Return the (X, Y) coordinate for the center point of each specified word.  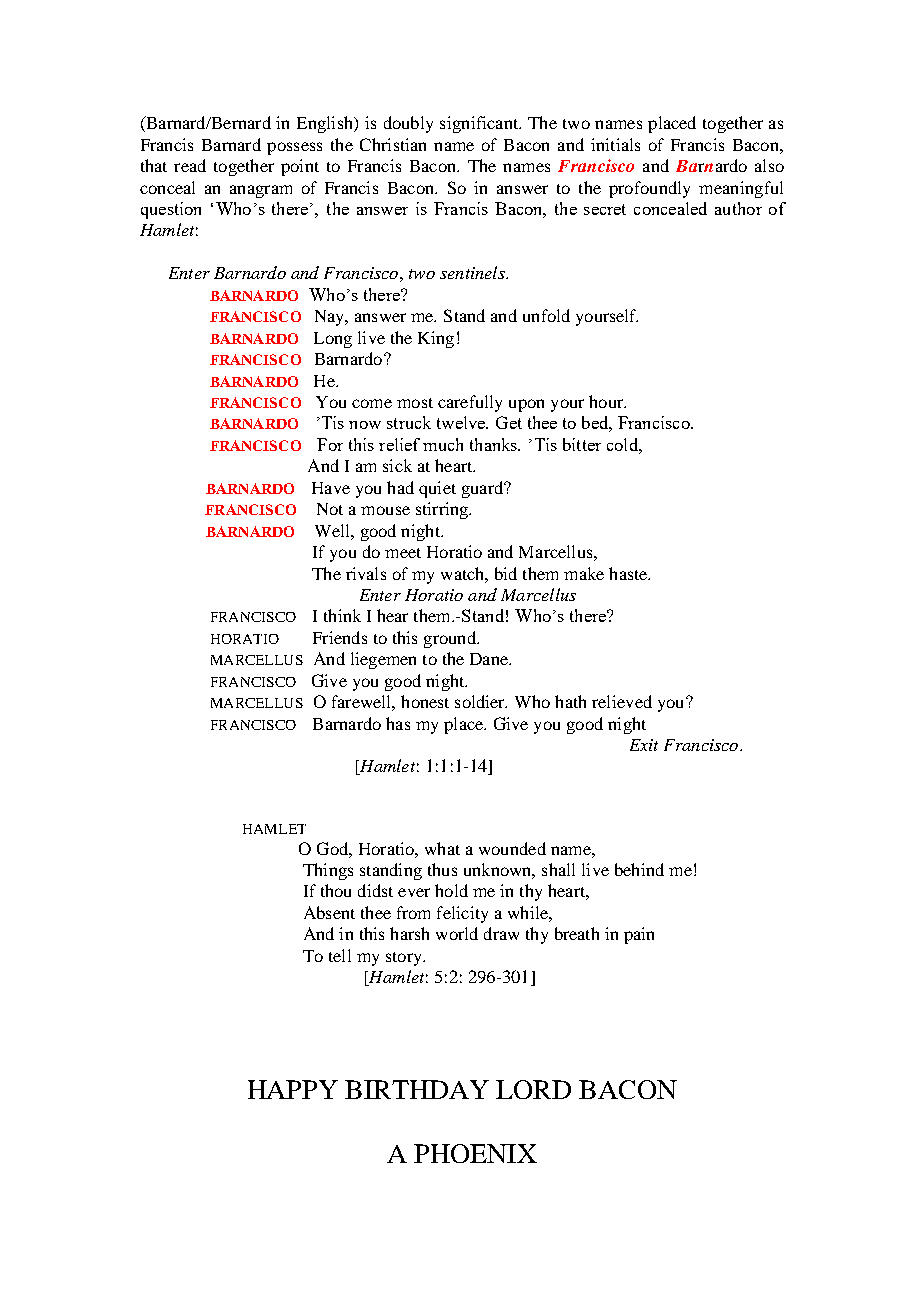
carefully (470, 403)
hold (451, 890)
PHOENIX (475, 1153)
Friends (340, 637)
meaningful (741, 189)
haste (629, 573)
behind (639, 869)
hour (607, 401)
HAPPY (293, 1089)
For (330, 444)
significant (480, 124)
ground (451, 639)
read (190, 165)
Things (328, 871)
